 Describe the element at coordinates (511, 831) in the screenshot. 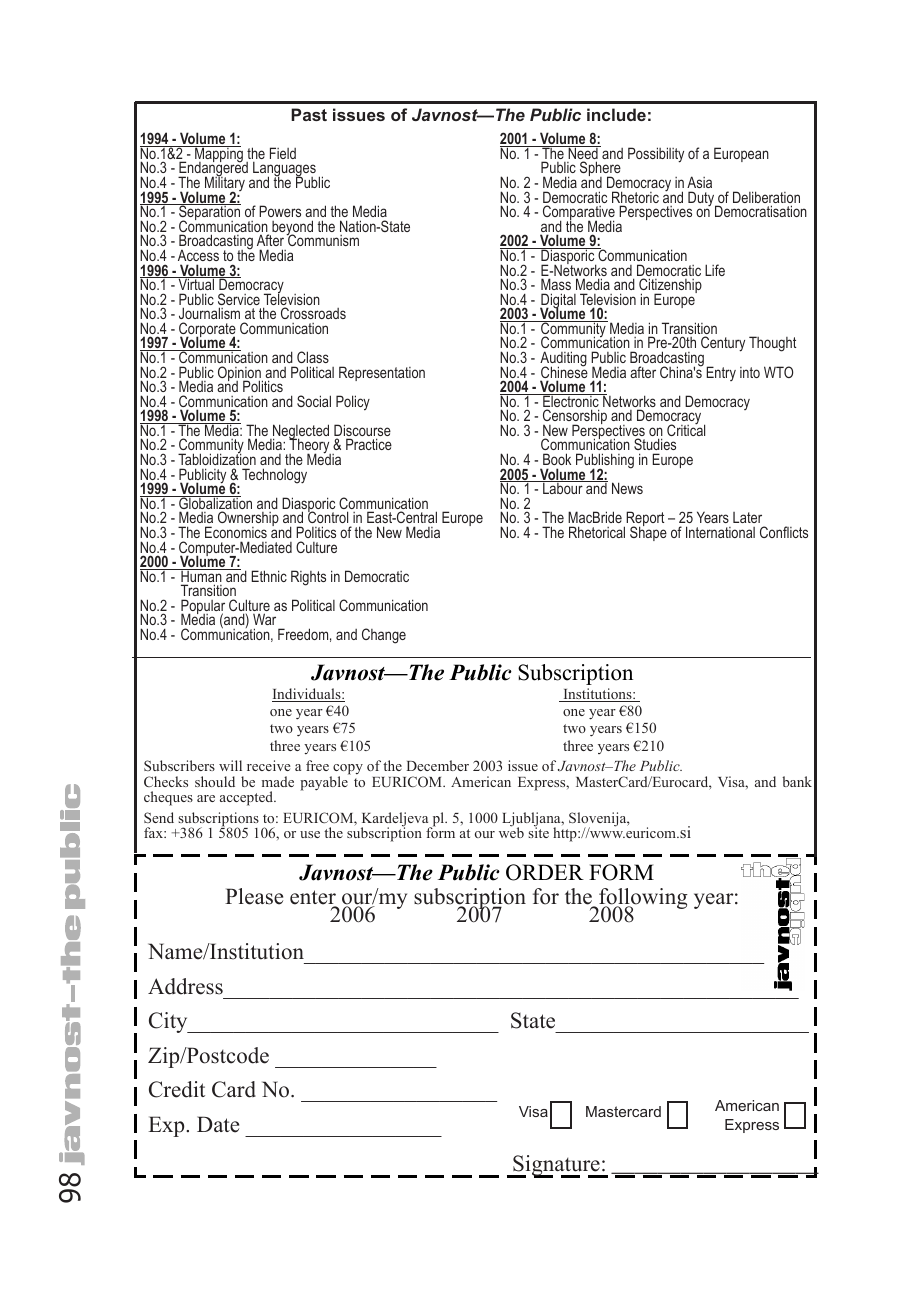

I see `web` at that location.
